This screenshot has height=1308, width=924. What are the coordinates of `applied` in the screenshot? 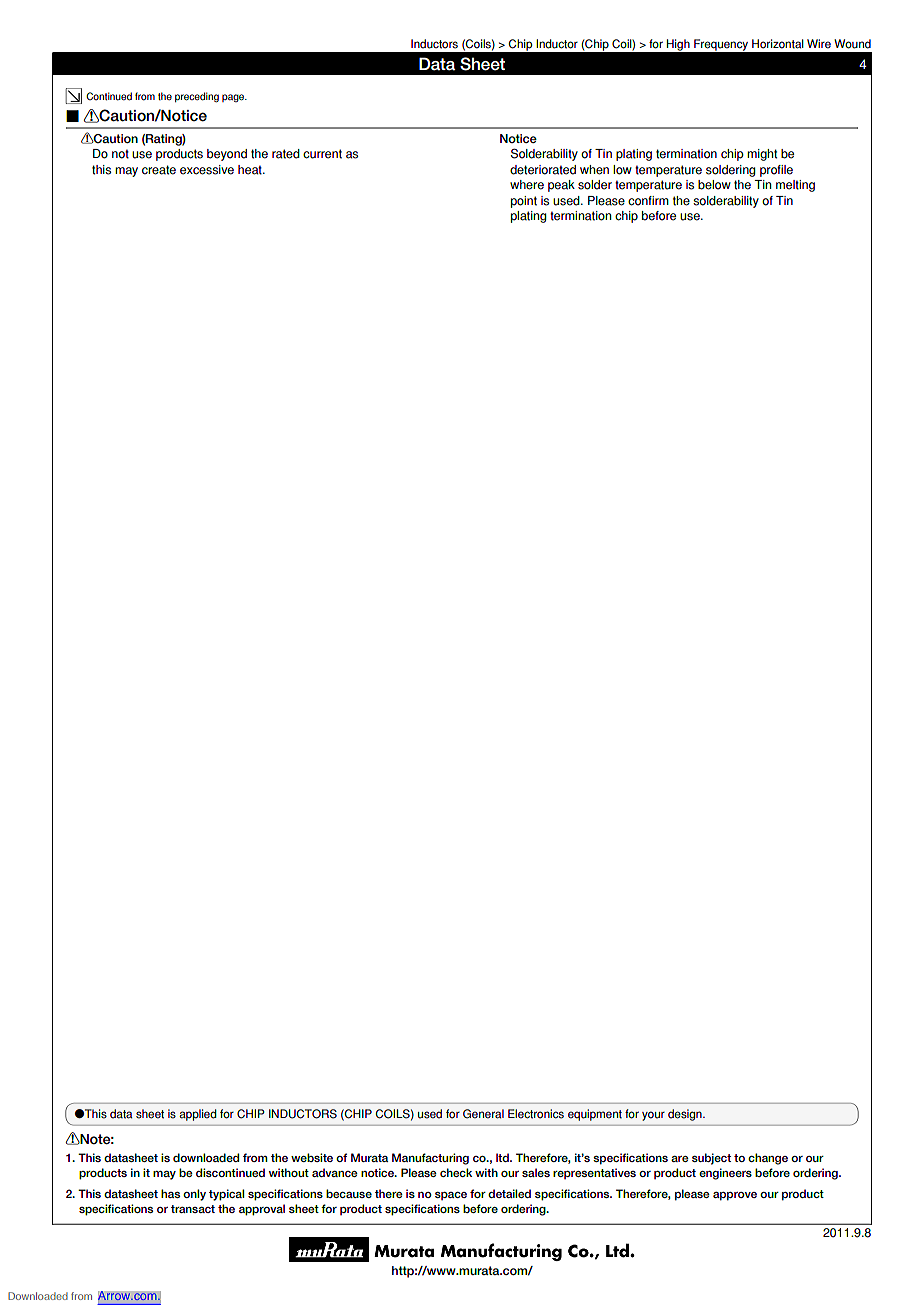 It's located at (198, 1115).
